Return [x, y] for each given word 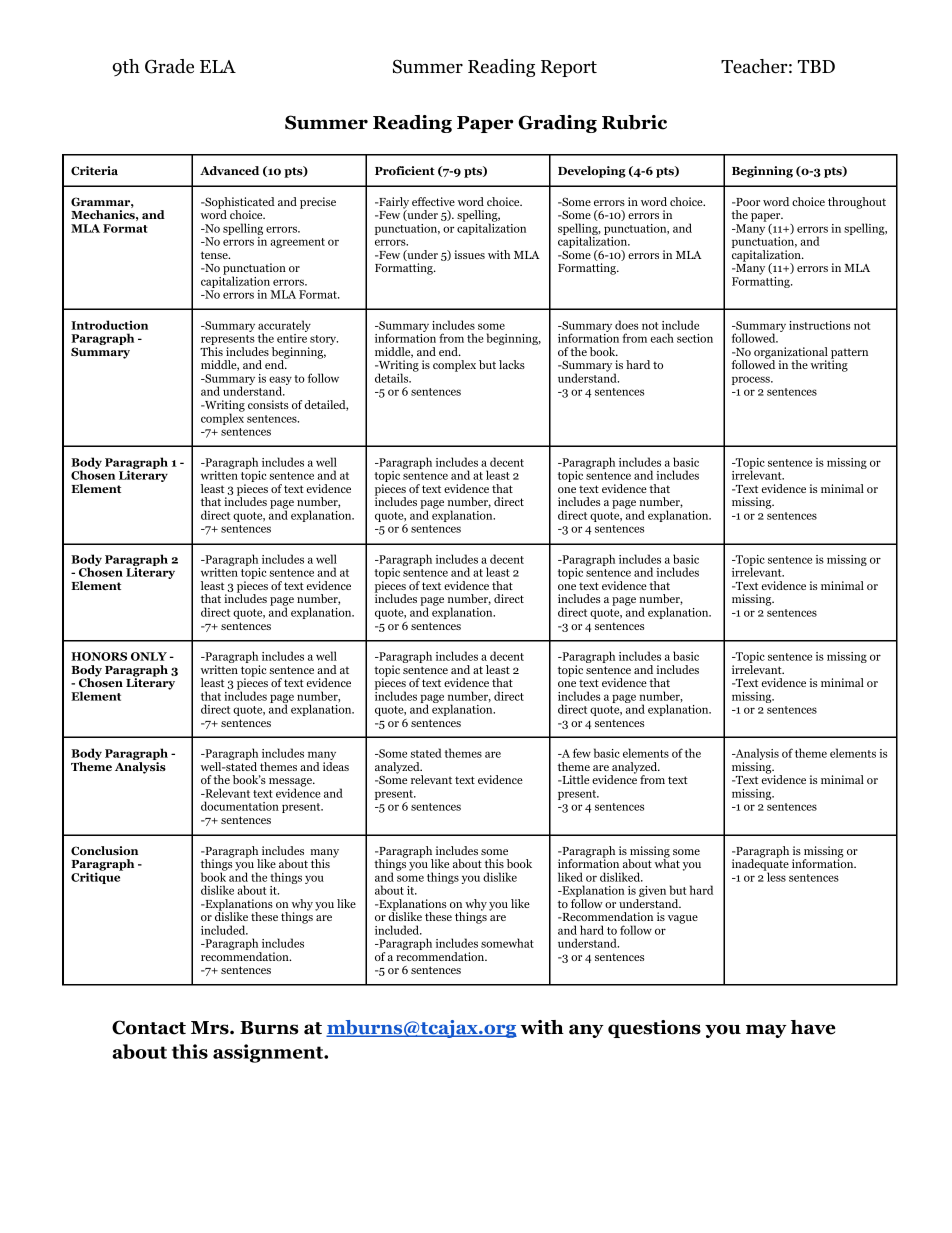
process [752, 380]
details [393, 378]
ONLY [149, 656]
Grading [557, 124]
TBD [816, 66]
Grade [169, 66]
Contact [149, 1027]
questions [654, 1029]
